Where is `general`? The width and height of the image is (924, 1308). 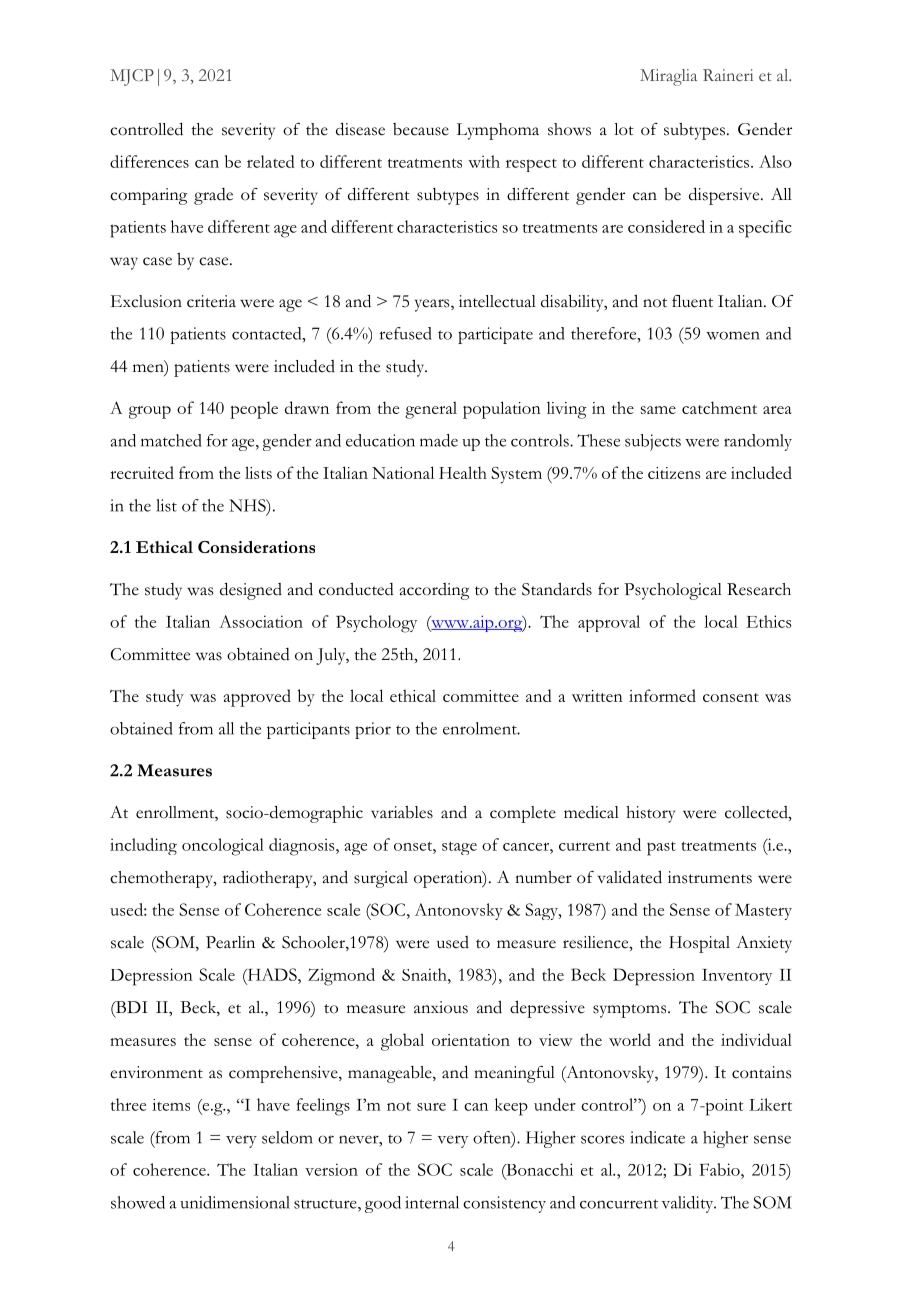 general is located at coordinates (431, 410).
